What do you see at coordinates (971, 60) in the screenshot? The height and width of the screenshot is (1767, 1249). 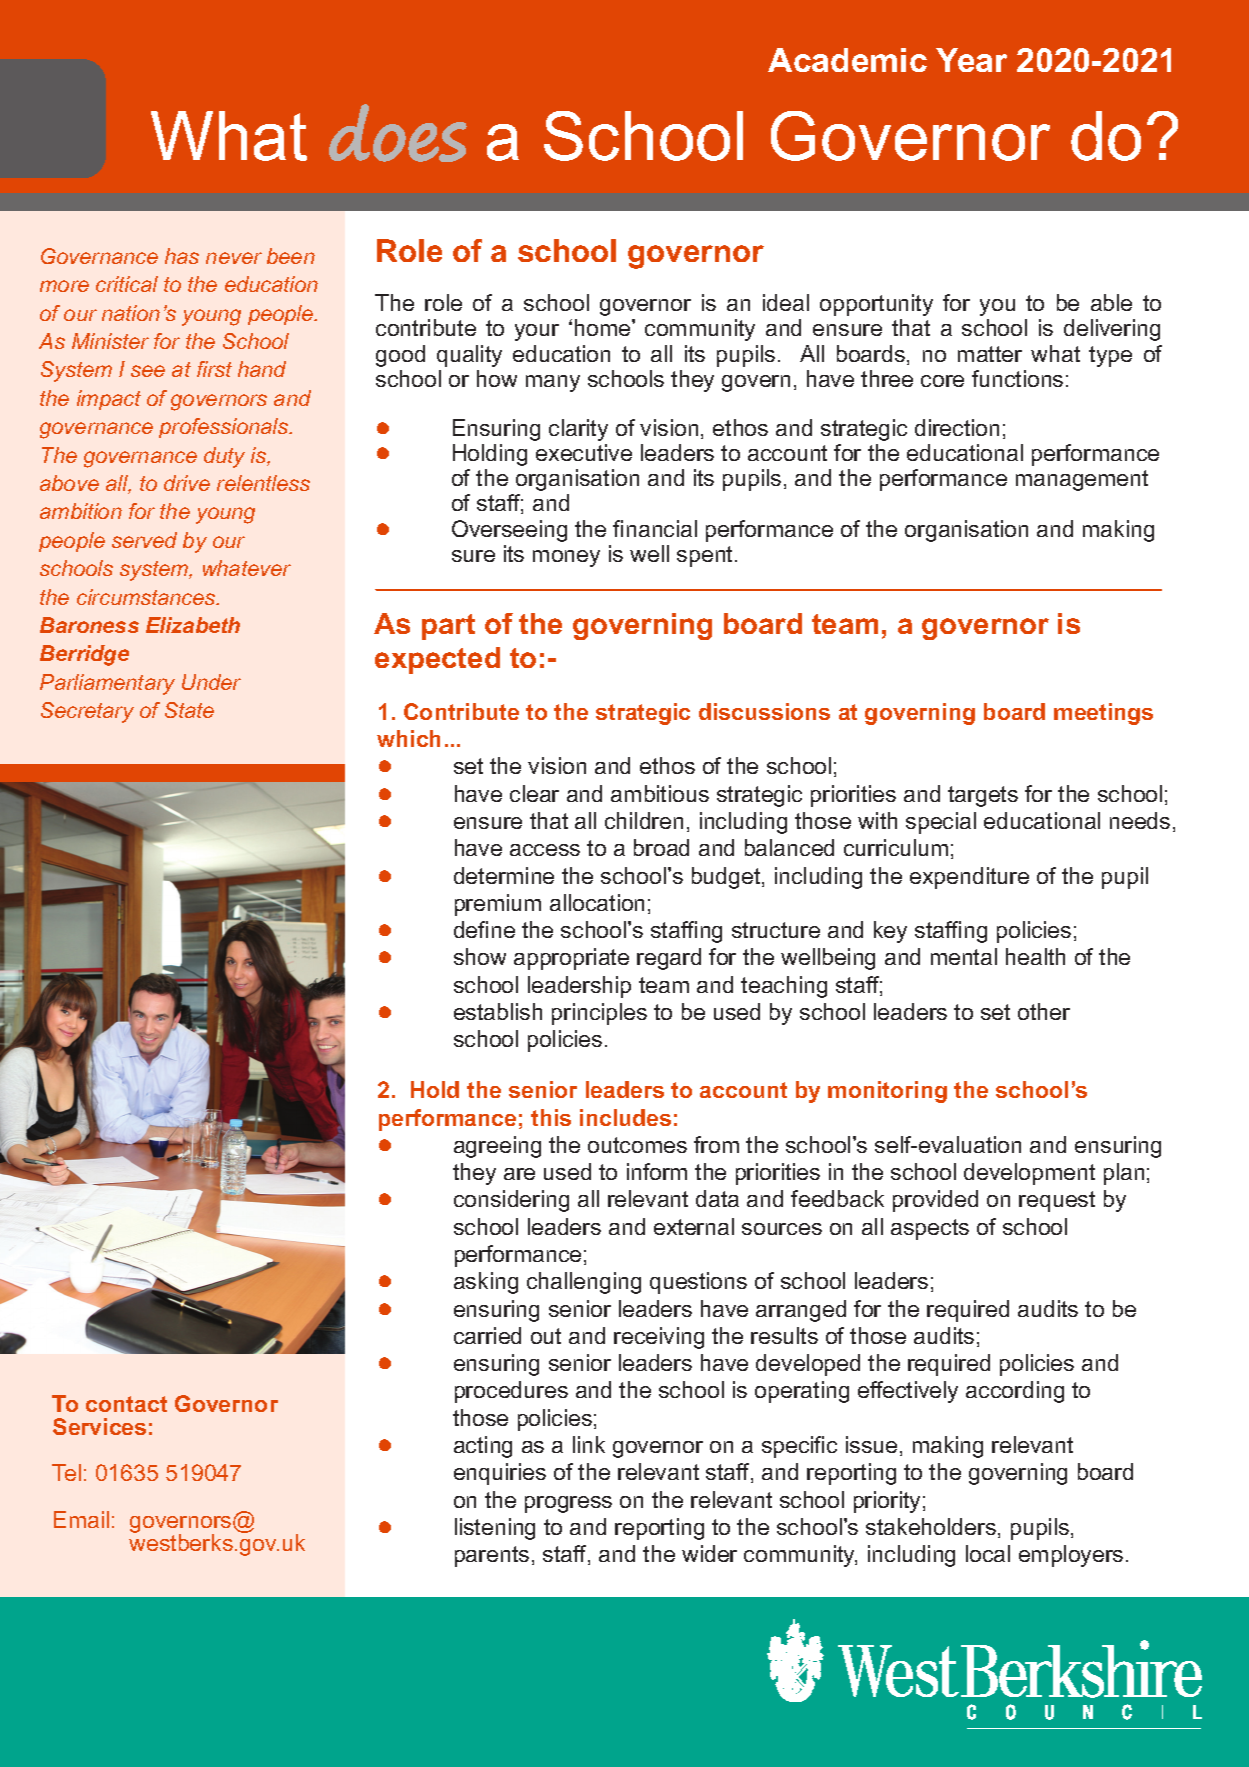 I see `Year` at bounding box center [971, 60].
